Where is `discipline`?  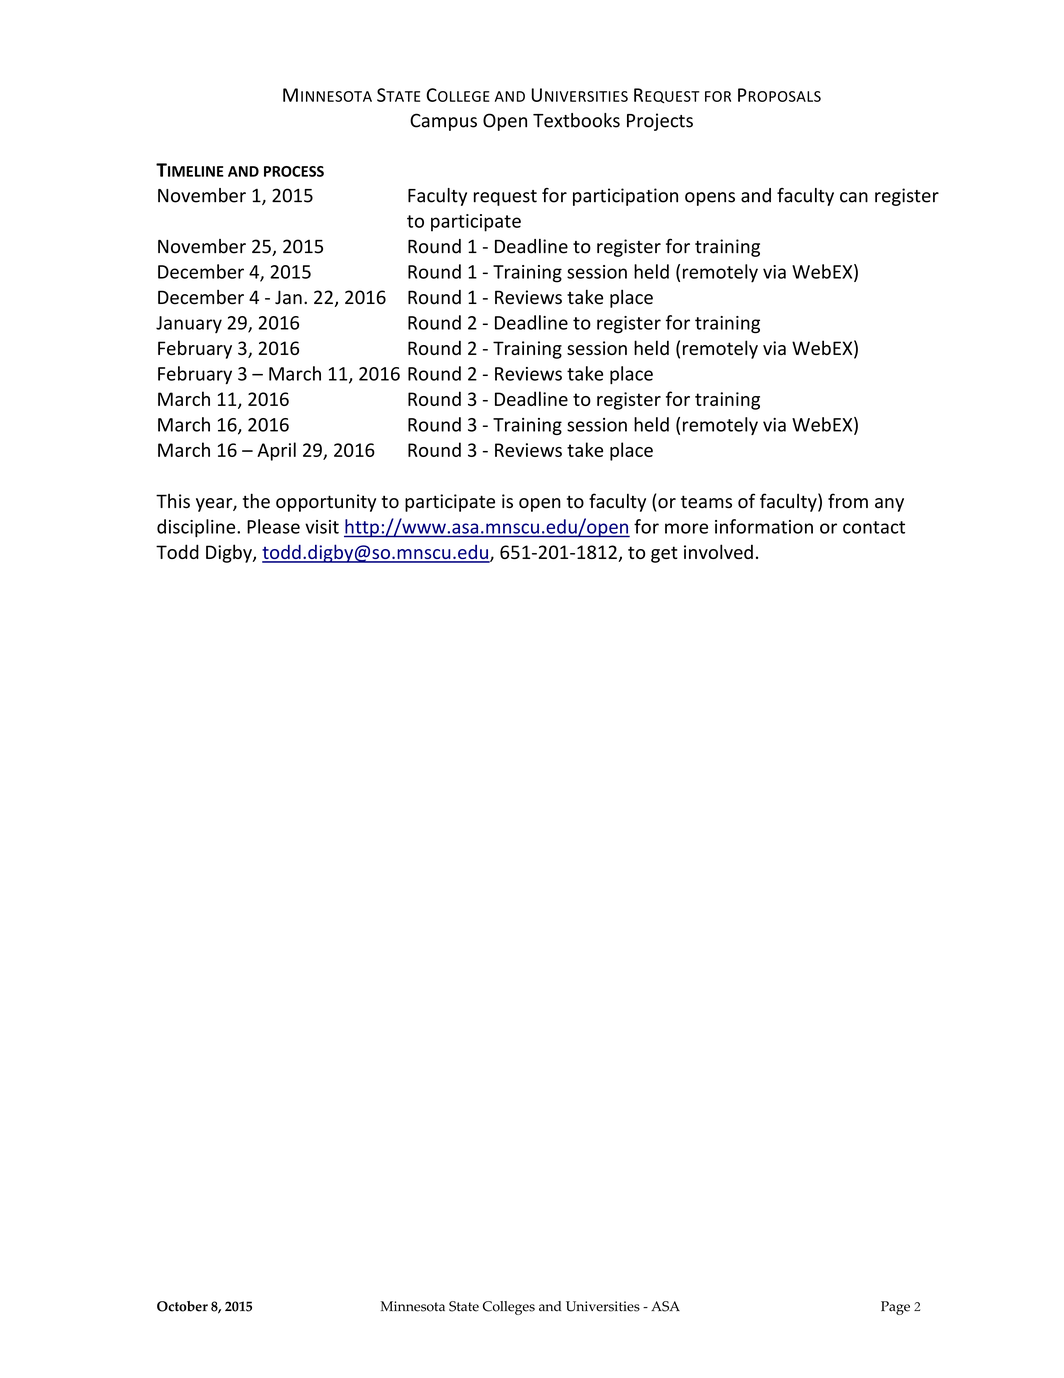
discipline is located at coordinates (197, 528).
